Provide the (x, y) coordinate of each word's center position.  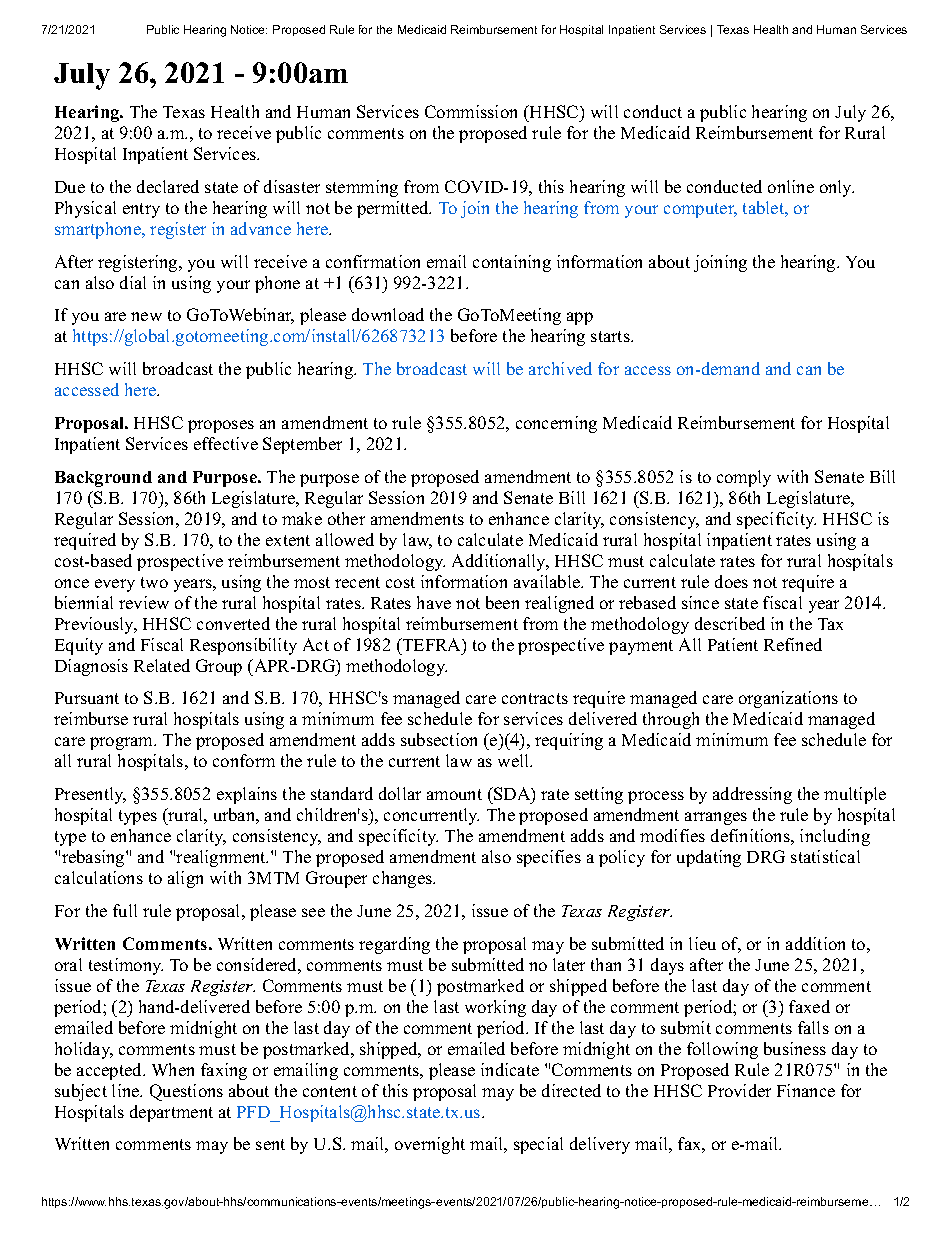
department (171, 1113)
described (730, 623)
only (837, 188)
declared (168, 186)
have (434, 602)
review (144, 602)
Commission (471, 111)
